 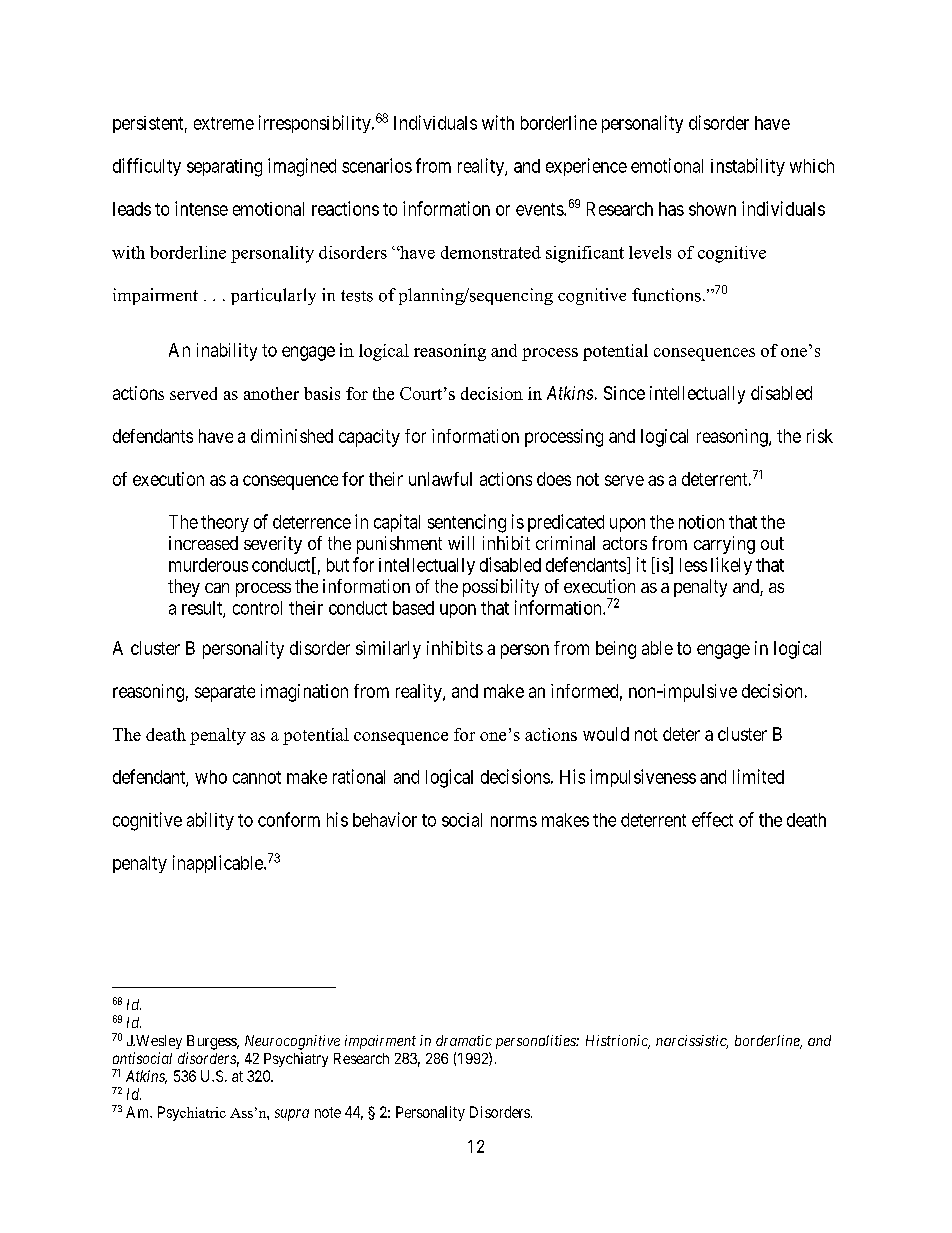 I want to click on possibility, so click(x=501, y=588).
